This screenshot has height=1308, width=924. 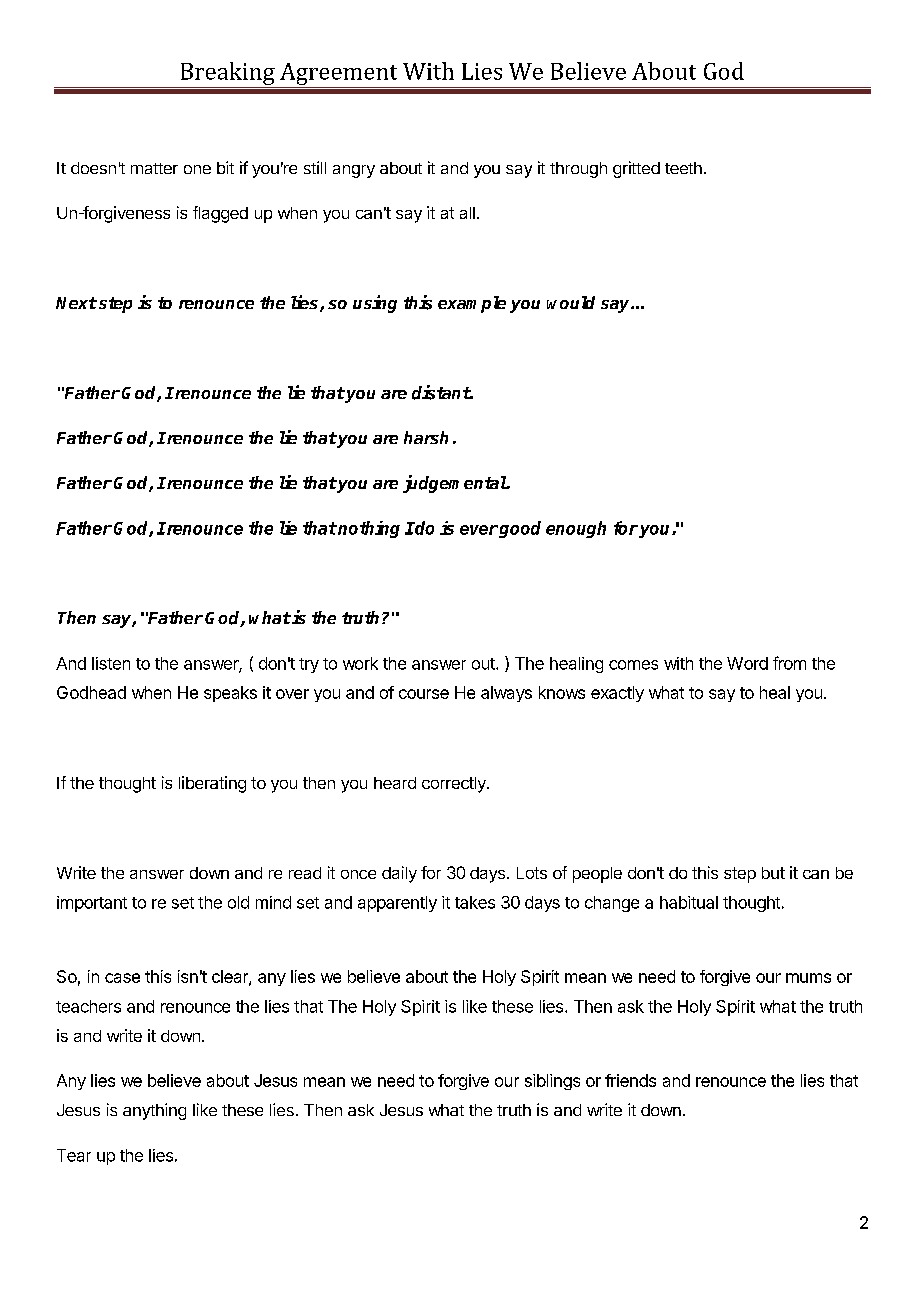 I want to click on would, so click(x=571, y=302).
